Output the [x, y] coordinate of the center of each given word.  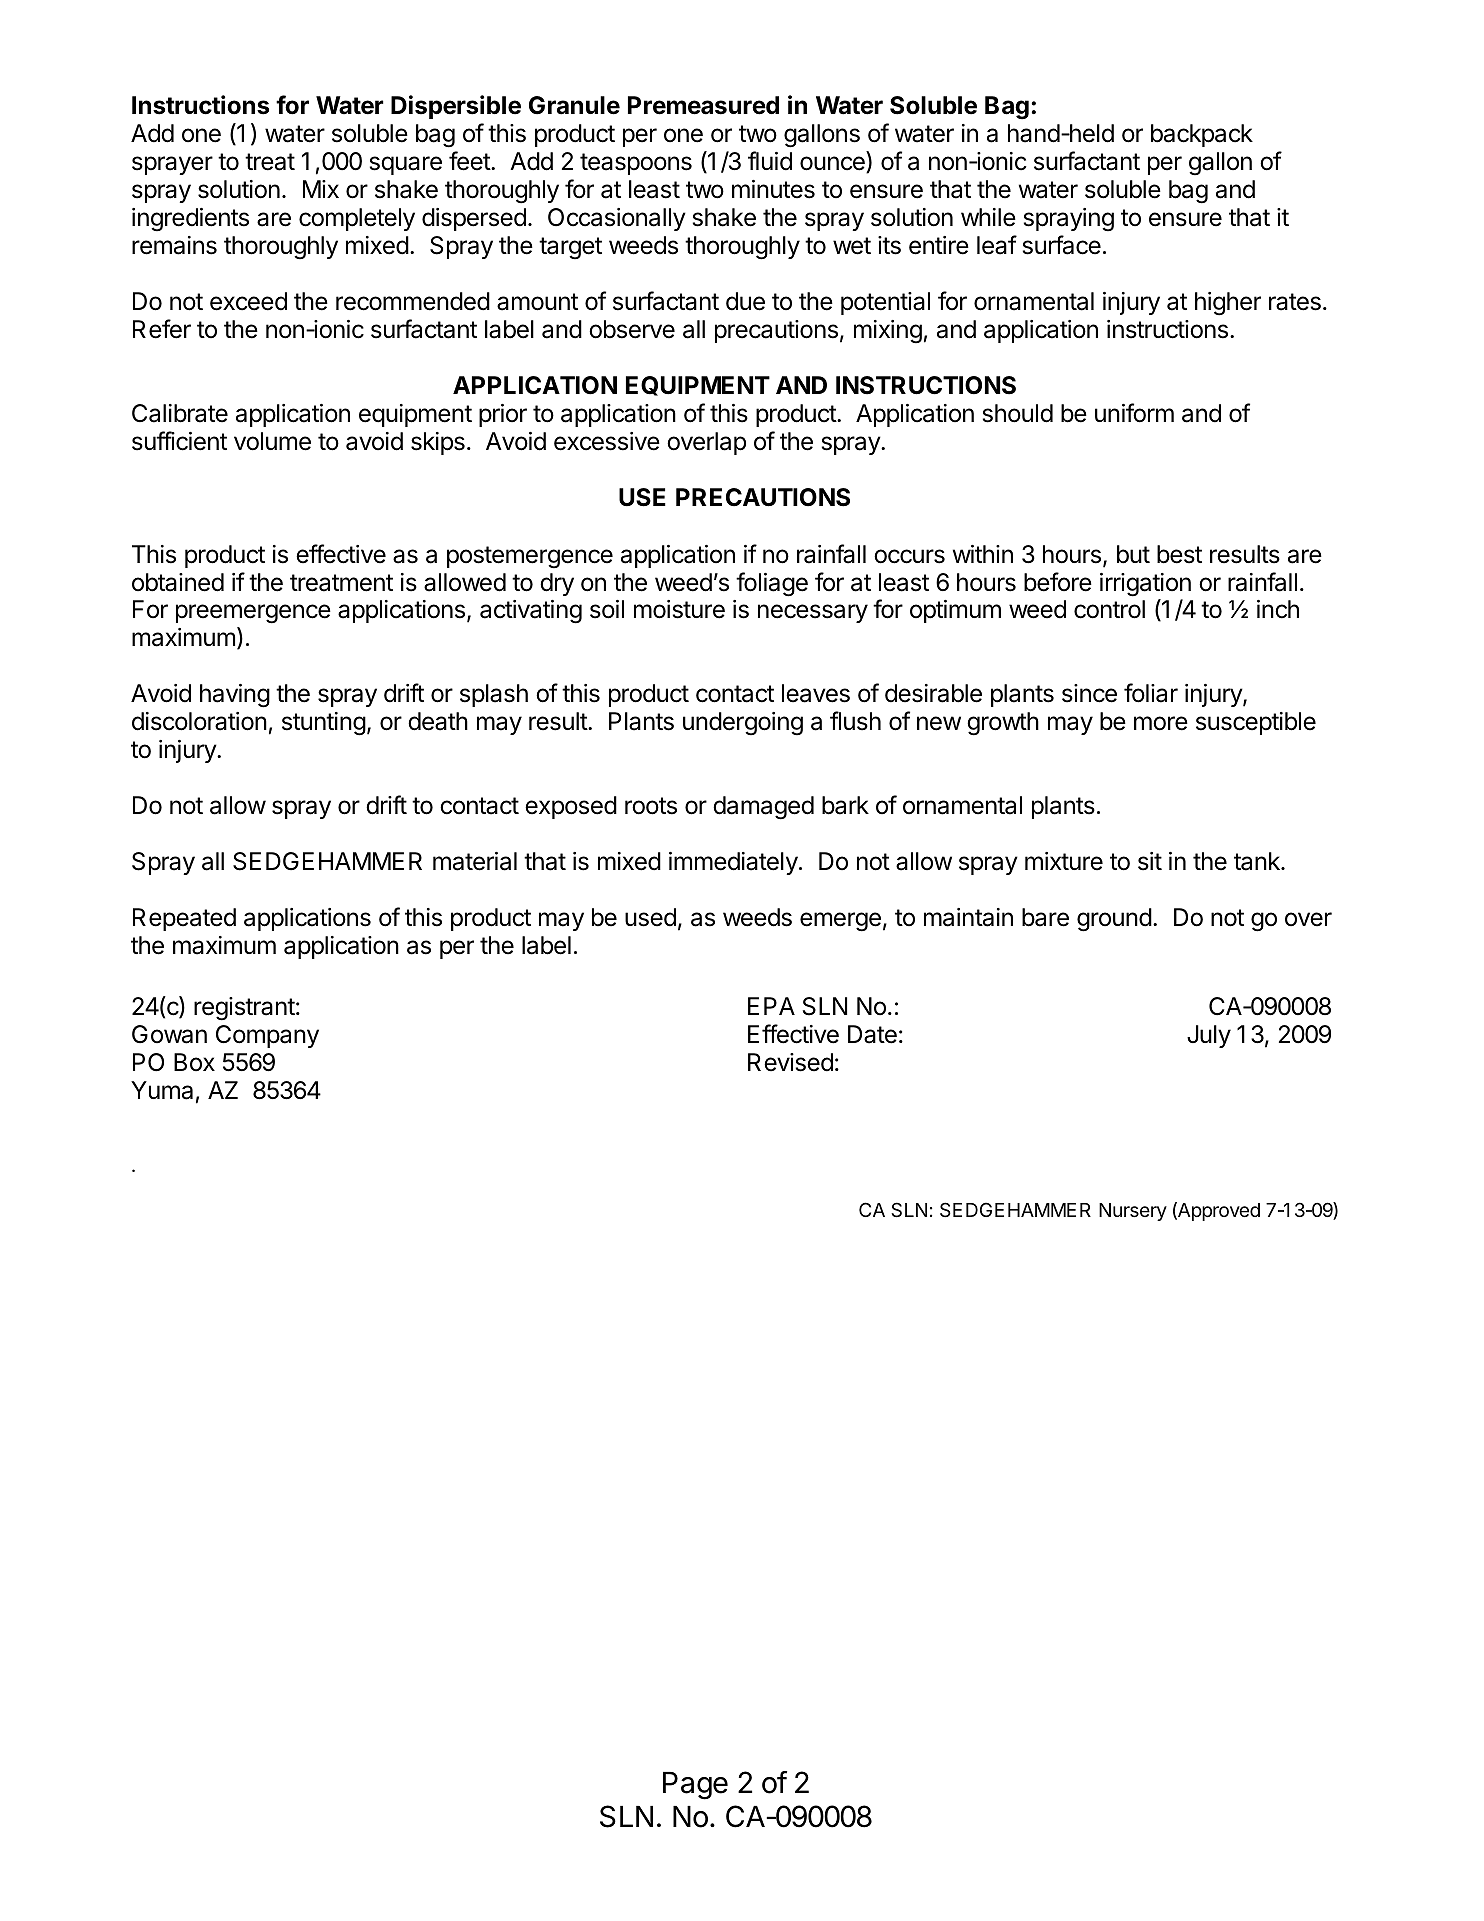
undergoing [743, 724]
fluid [770, 161]
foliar [1151, 693]
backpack [1202, 135]
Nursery [1133, 1212]
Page [695, 1786]
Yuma [162, 1090]
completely [357, 219]
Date [872, 1034]
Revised [790, 1062]
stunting [324, 724]
